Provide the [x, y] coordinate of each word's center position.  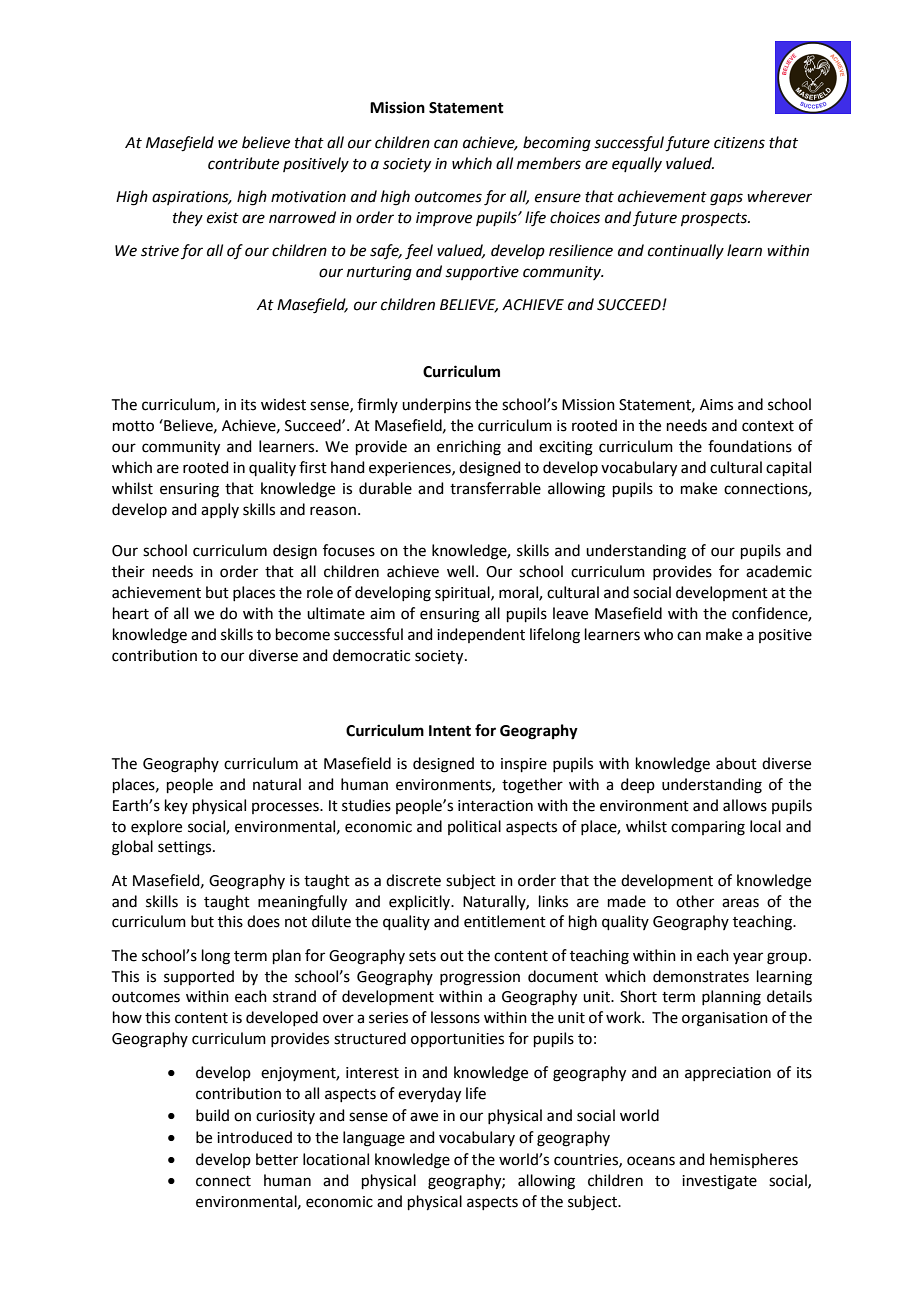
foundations [750, 446]
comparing [708, 828]
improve [444, 219]
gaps [726, 199]
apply [220, 510]
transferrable [495, 488]
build [212, 1115]
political [474, 827]
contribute [243, 163]
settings [186, 848]
